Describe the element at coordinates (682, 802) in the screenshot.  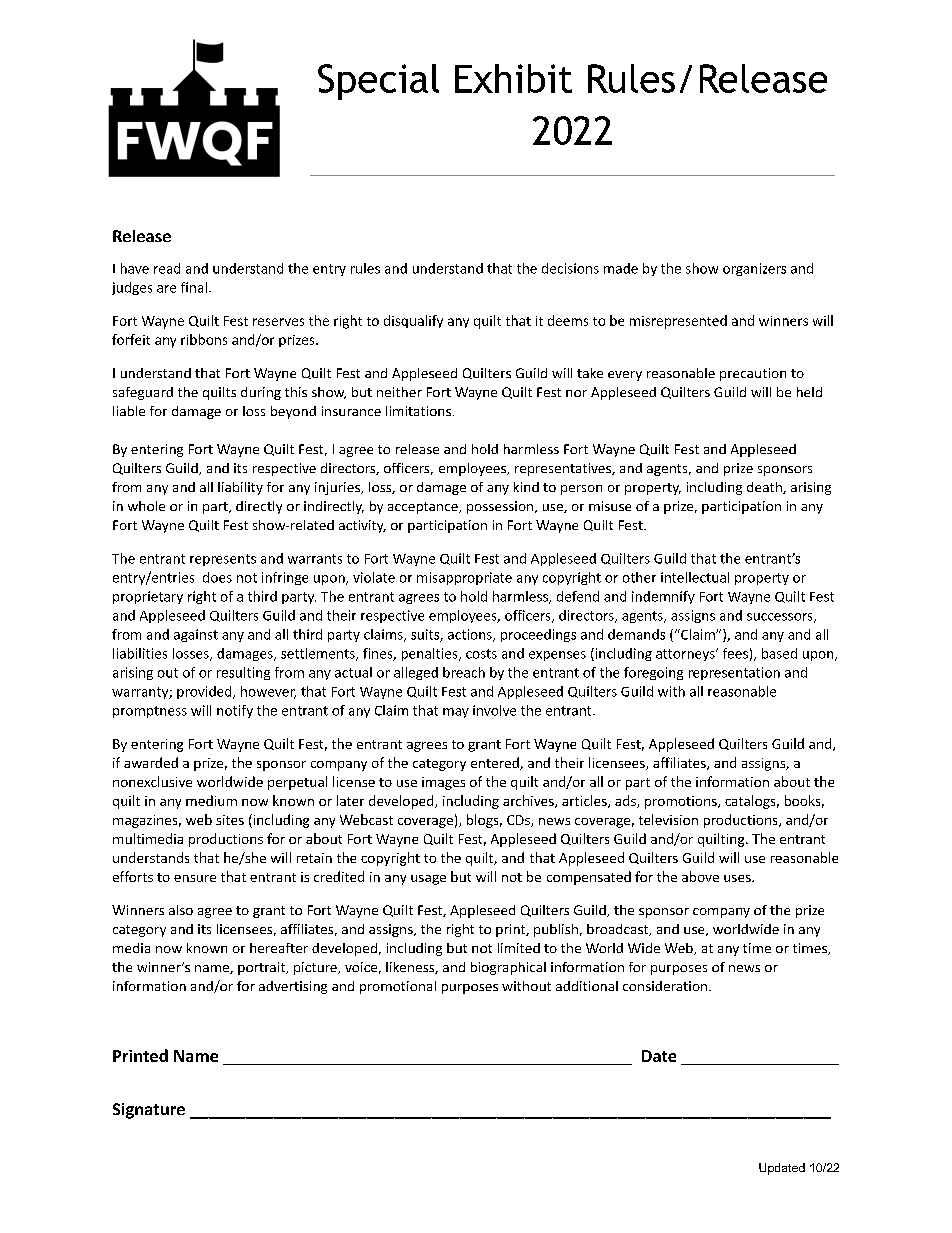
I see `promotions` at that location.
